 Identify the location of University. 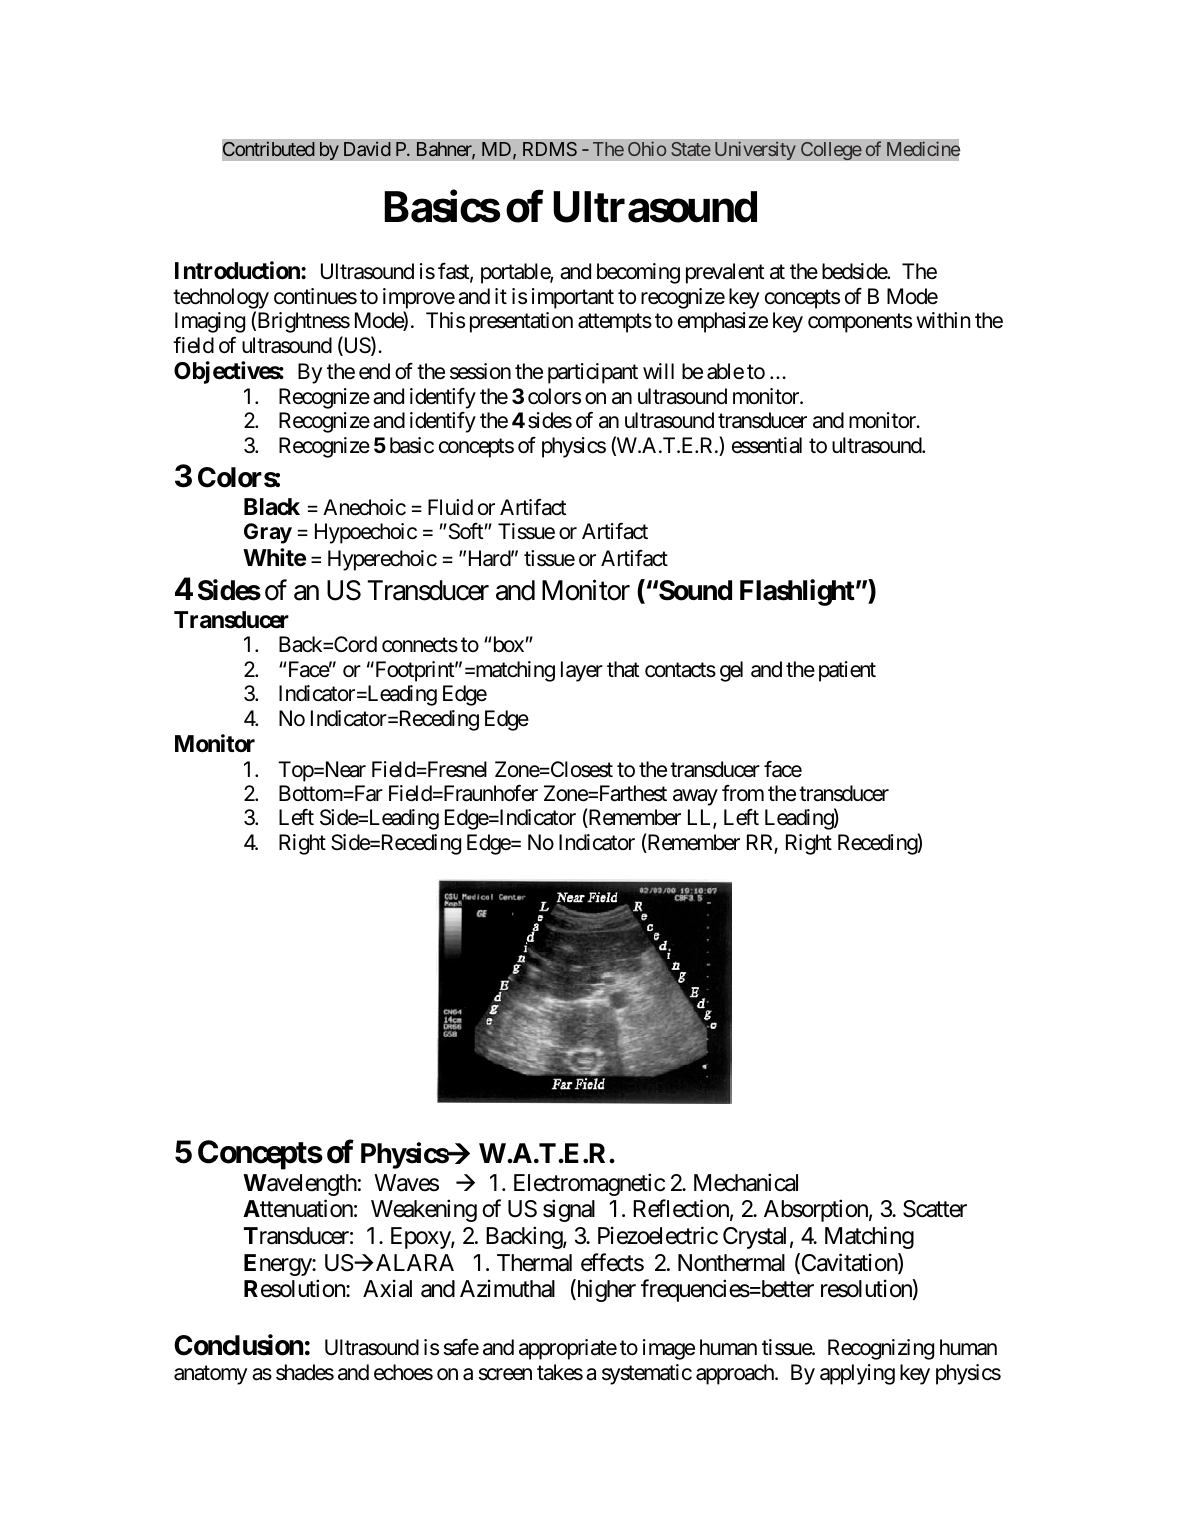
(755, 150).
